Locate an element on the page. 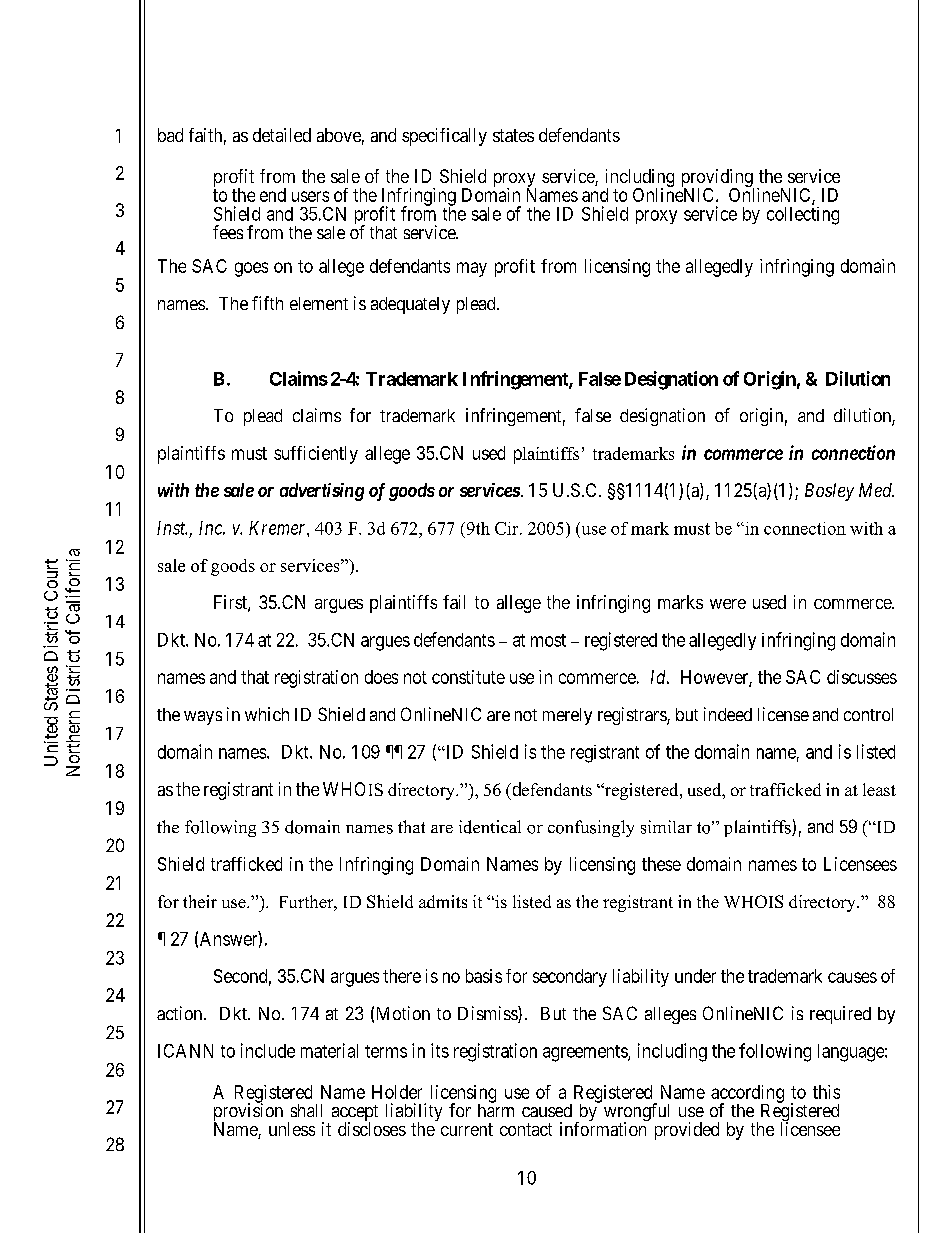 The image size is (952, 1233). detailed is located at coordinates (282, 135).
